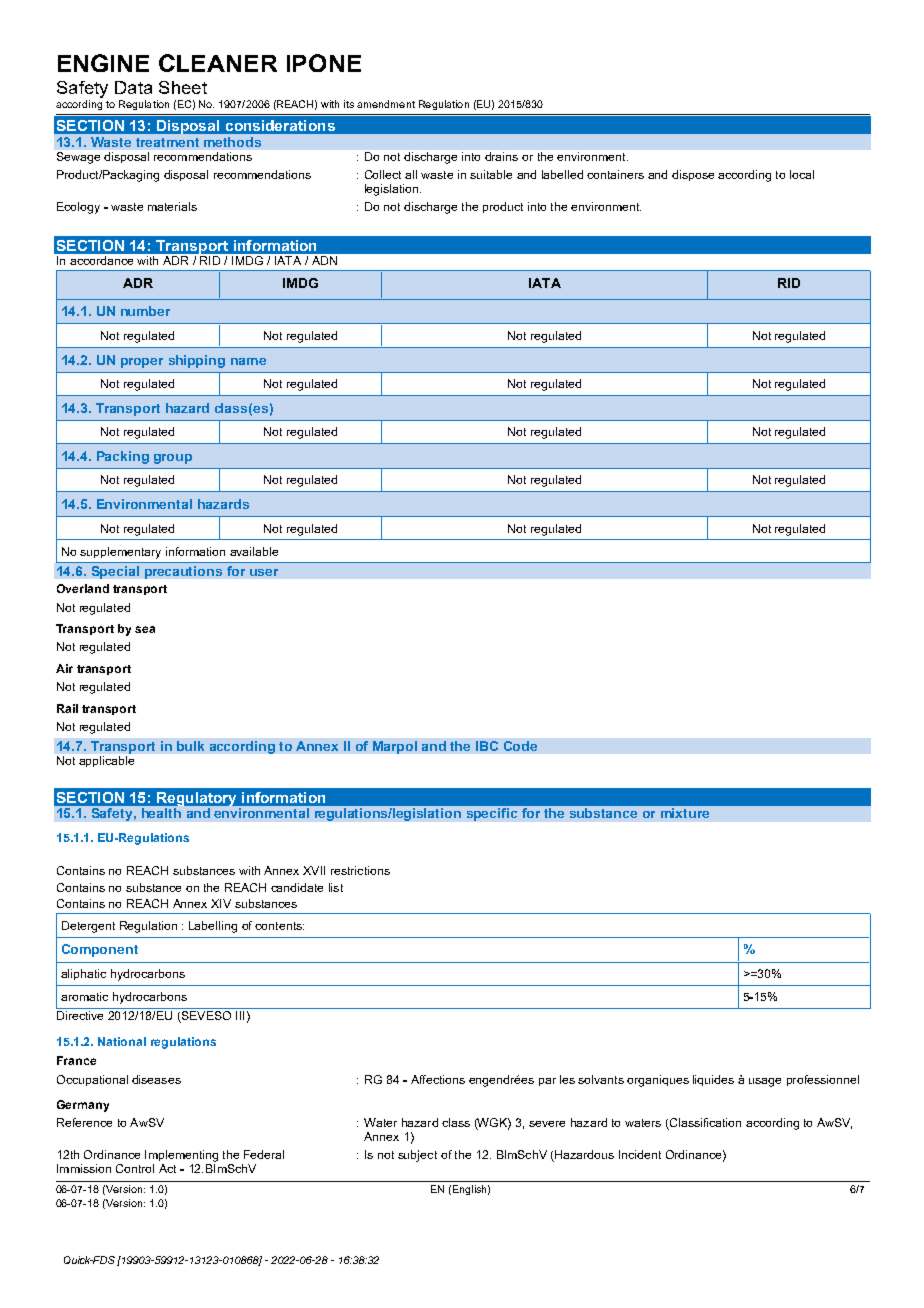 This page has height=1308, width=924. Describe the element at coordinates (248, 361) in the page. I see `name` at that location.
